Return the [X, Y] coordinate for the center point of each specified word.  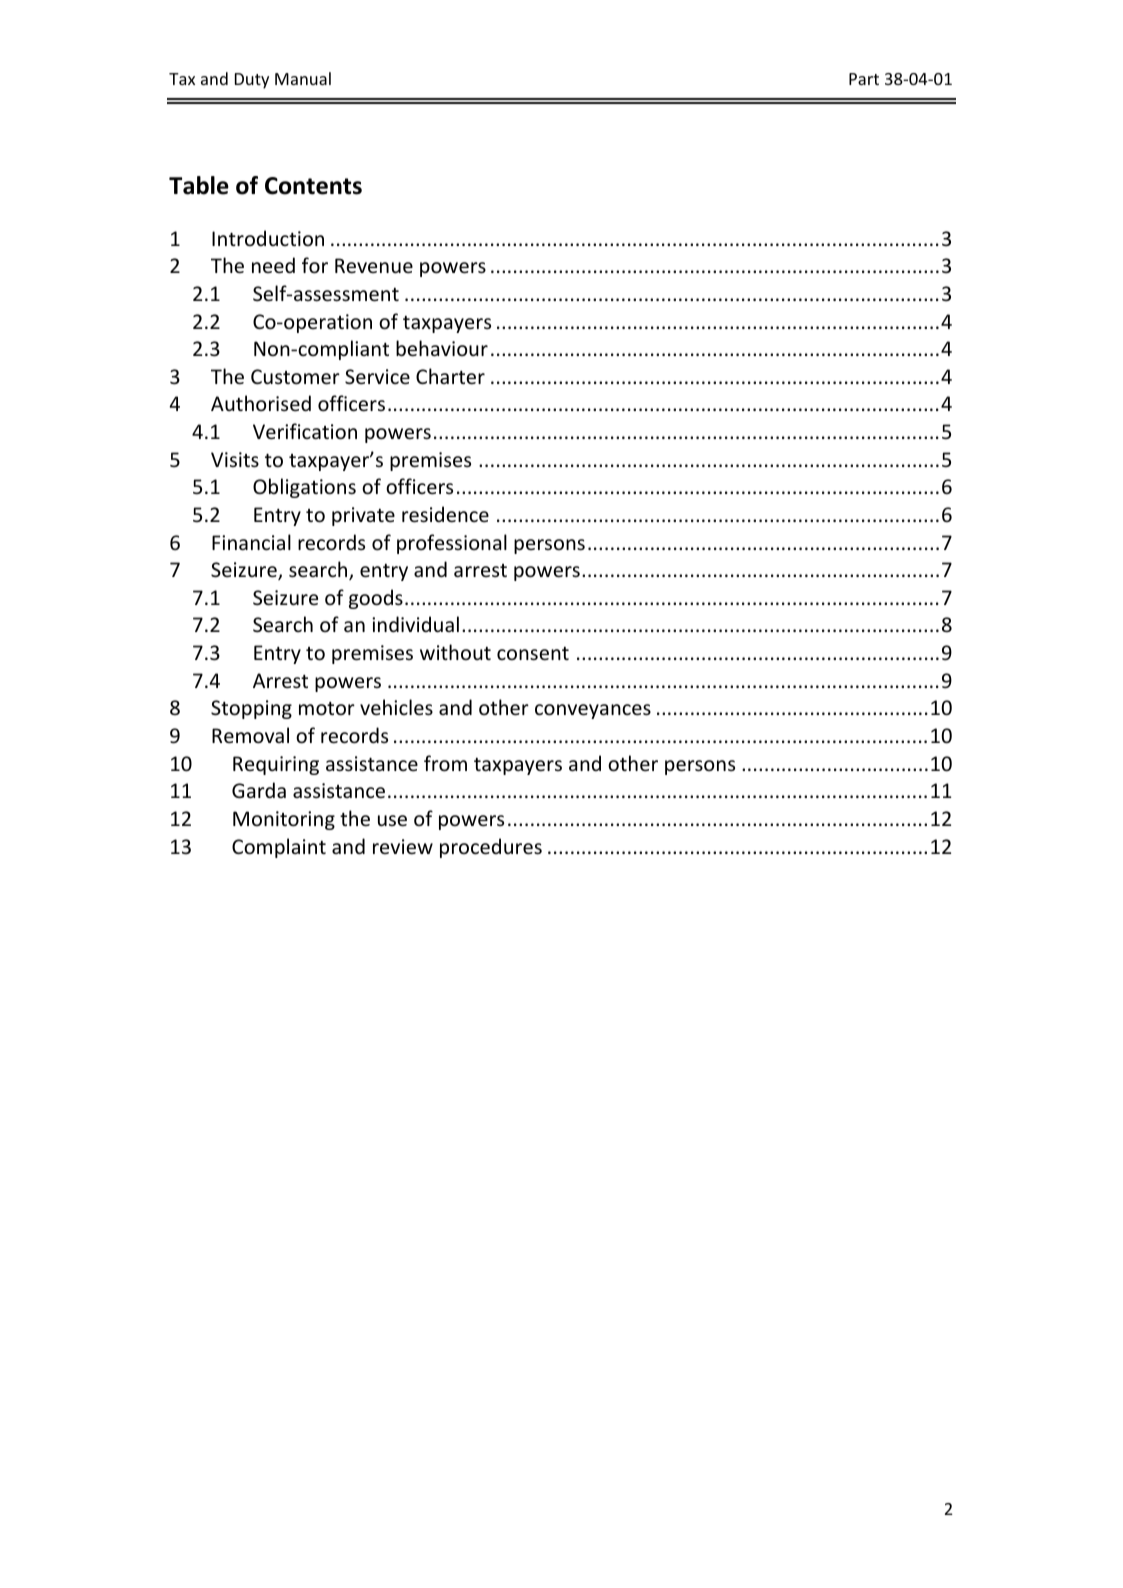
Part [864, 79]
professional [452, 544]
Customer [295, 377]
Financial [251, 542]
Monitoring [284, 820]
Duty [252, 81]
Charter [450, 376]
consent [533, 654]
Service [377, 377]
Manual [303, 78]
